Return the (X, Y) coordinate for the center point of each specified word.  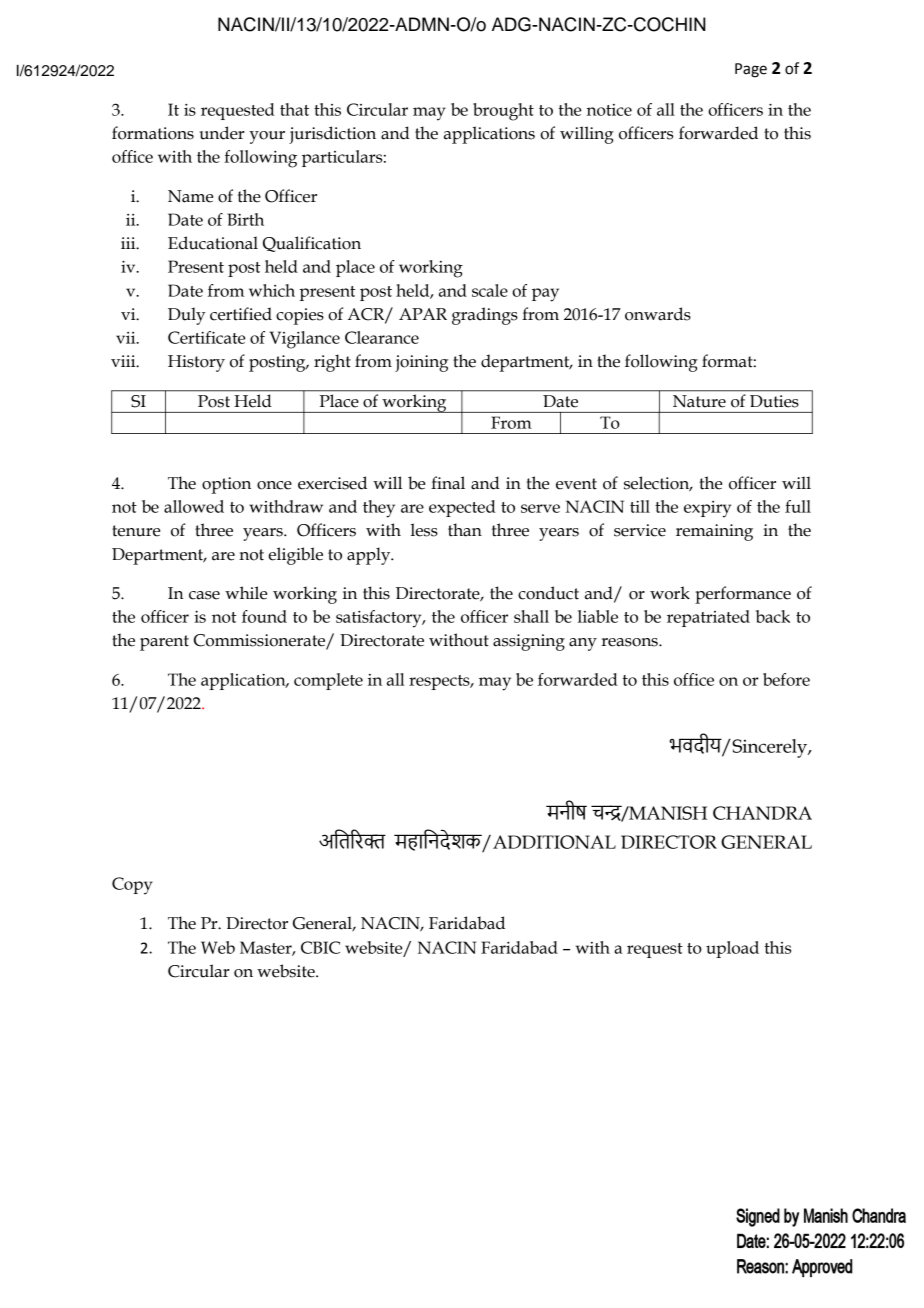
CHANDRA (762, 813)
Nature (699, 401)
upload (732, 949)
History (196, 363)
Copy (132, 886)
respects (440, 682)
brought (503, 112)
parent (164, 643)
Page (751, 70)
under (222, 133)
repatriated (708, 618)
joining (421, 363)
